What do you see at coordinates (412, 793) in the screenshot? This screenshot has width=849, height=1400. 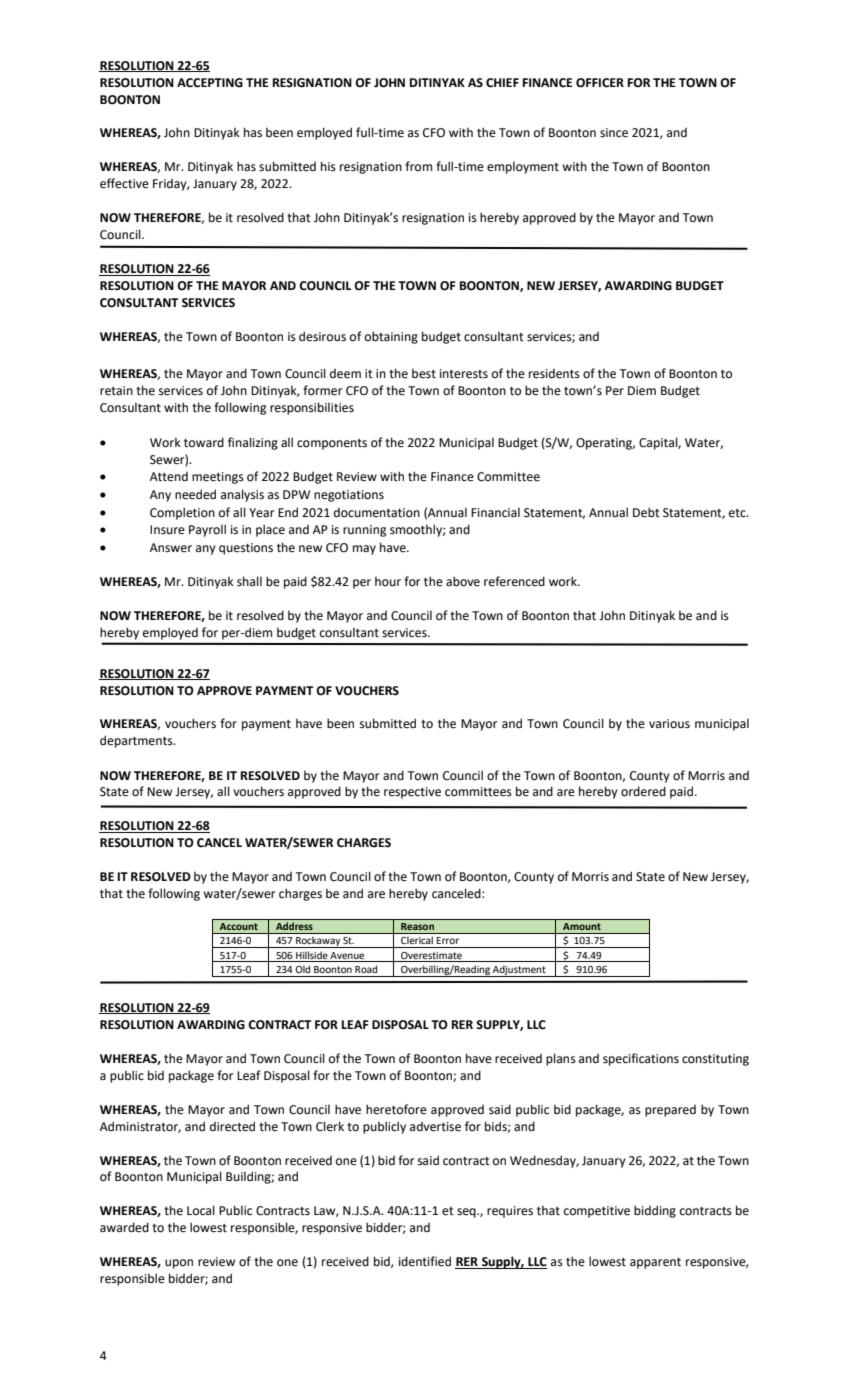 I see `respective` at bounding box center [412, 793].
